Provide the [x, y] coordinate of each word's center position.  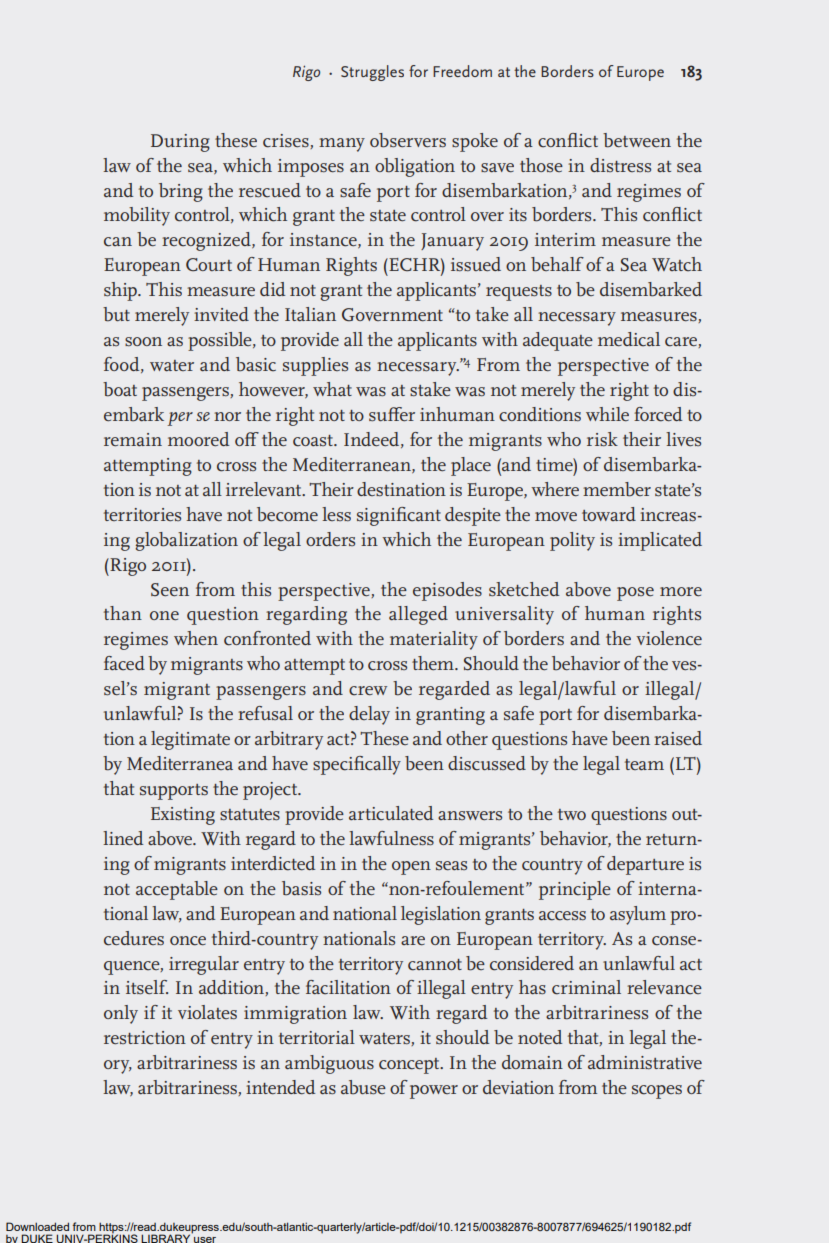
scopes [657, 1092]
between [637, 140]
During [180, 143]
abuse [363, 1087]
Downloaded [37, 1226]
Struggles [372, 73]
